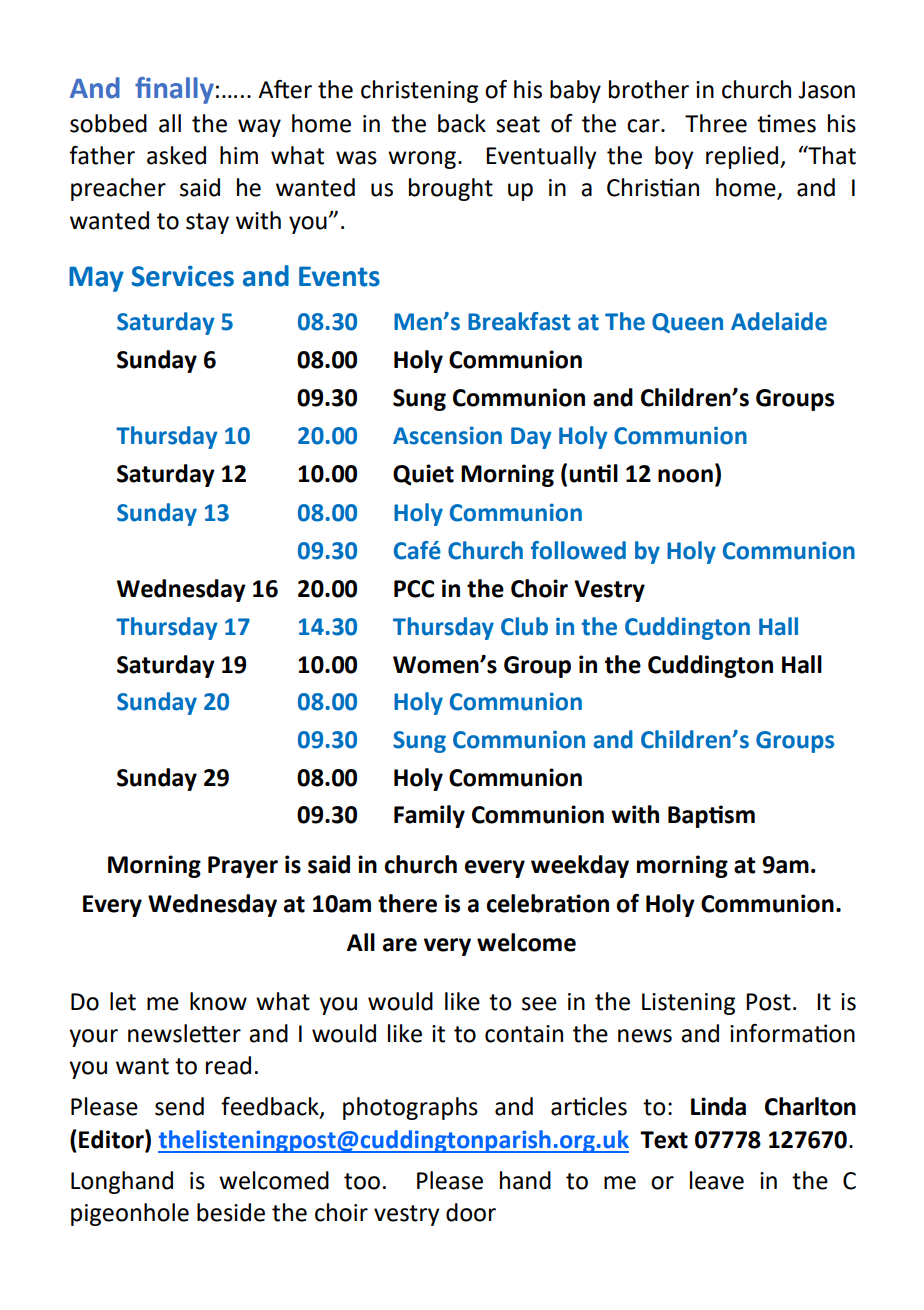  What do you see at coordinates (414, 589) in the screenshot?
I see `PCC` at bounding box center [414, 589].
